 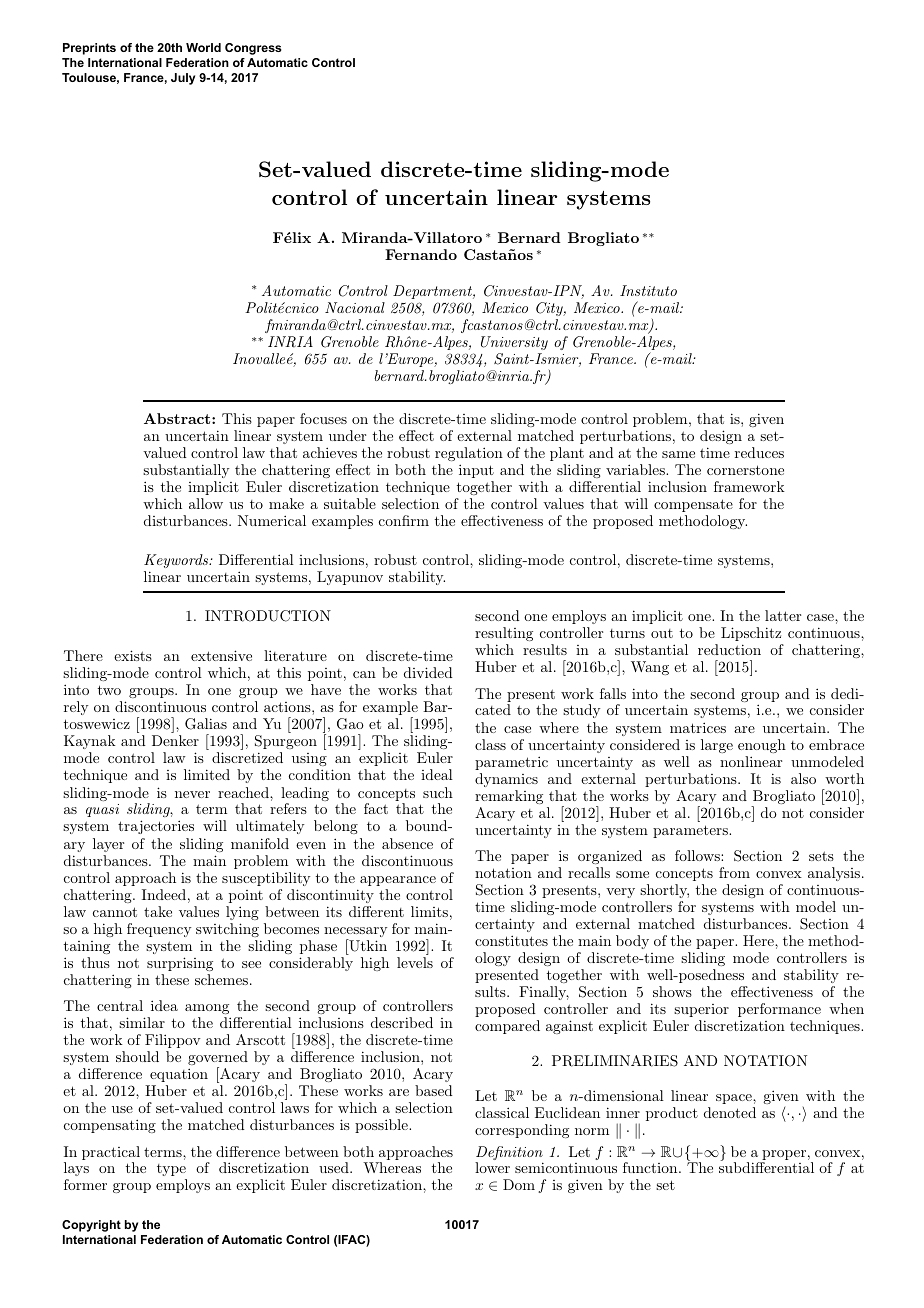 I want to click on reduces, so click(x=759, y=452).
